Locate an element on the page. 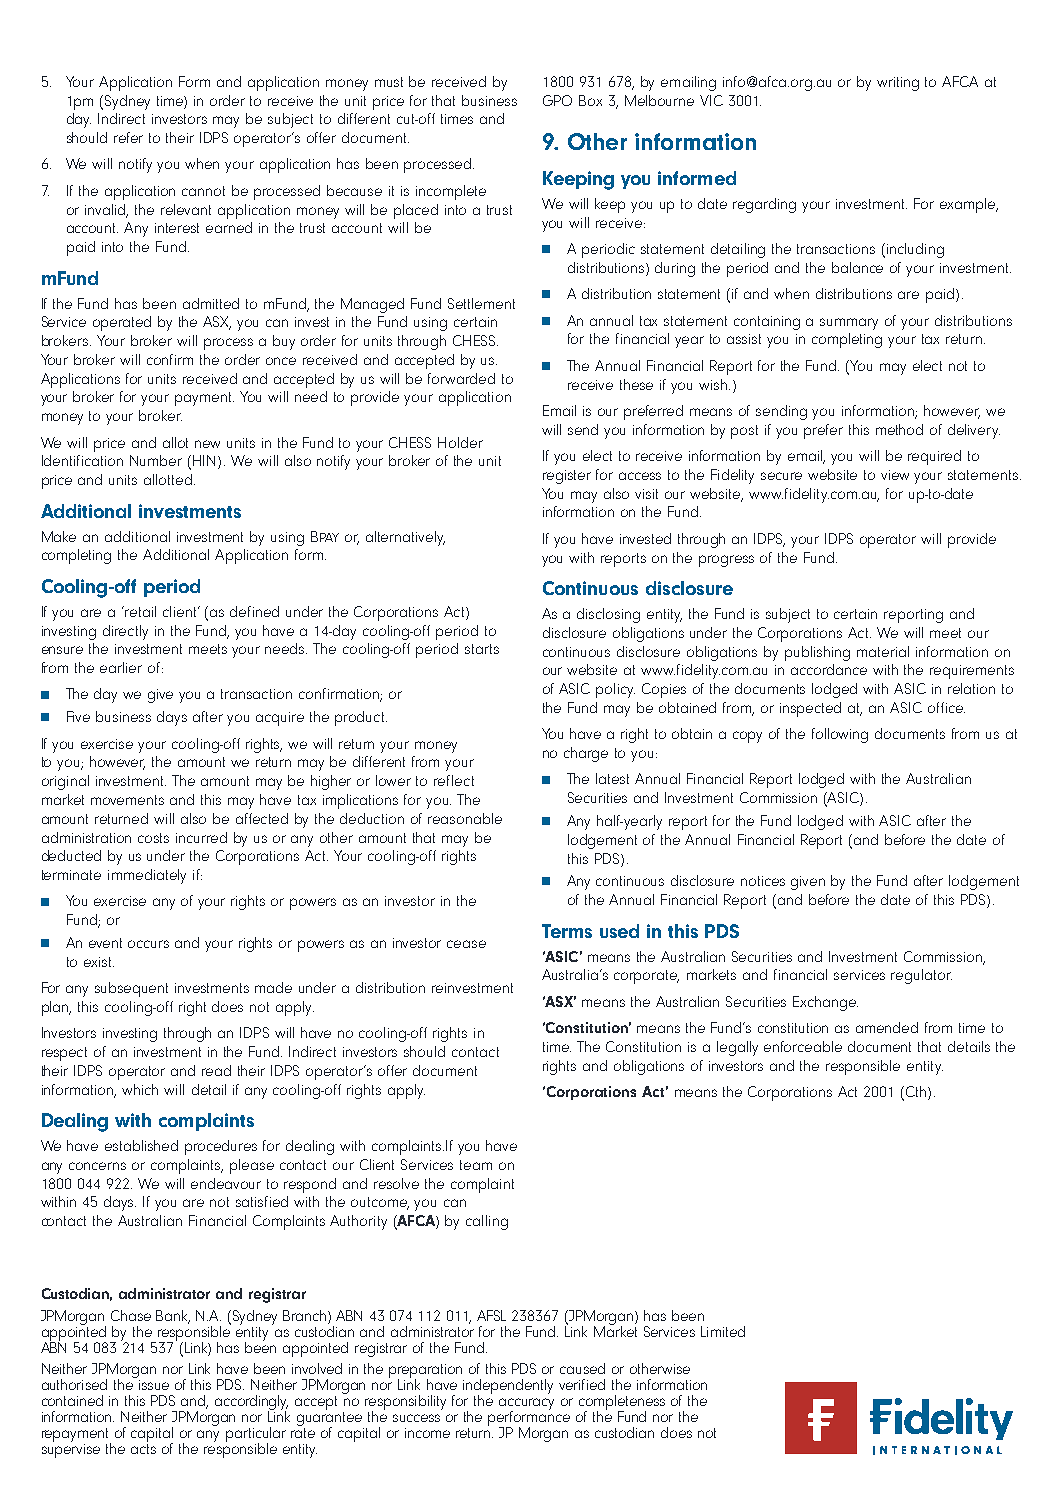  issue is located at coordinates (152, 1383).
